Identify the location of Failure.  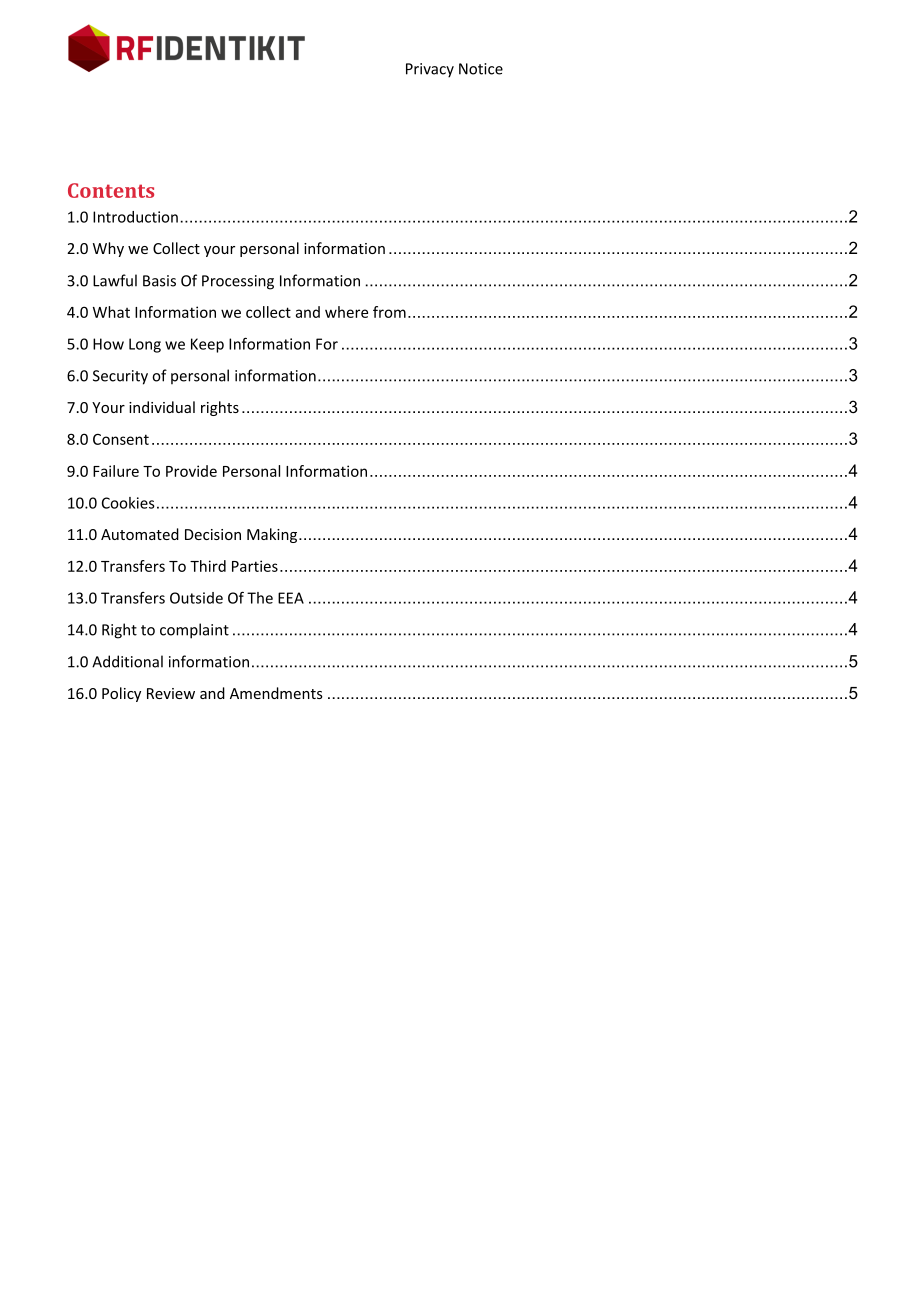
(116, 471).
